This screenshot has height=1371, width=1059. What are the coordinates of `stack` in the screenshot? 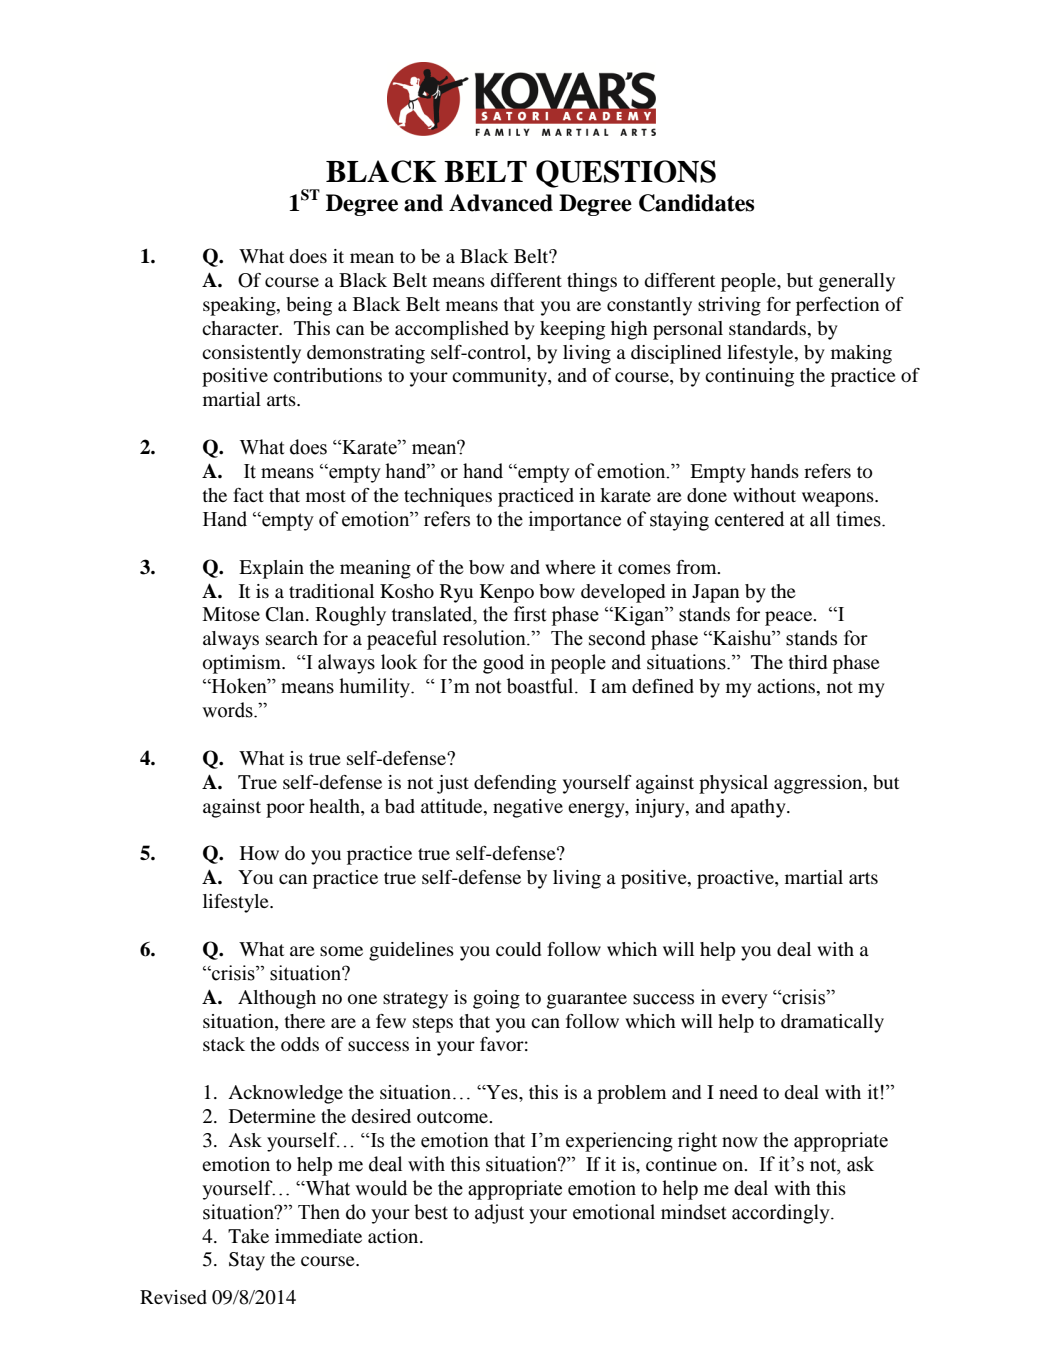 It's located at (224, 1044).
